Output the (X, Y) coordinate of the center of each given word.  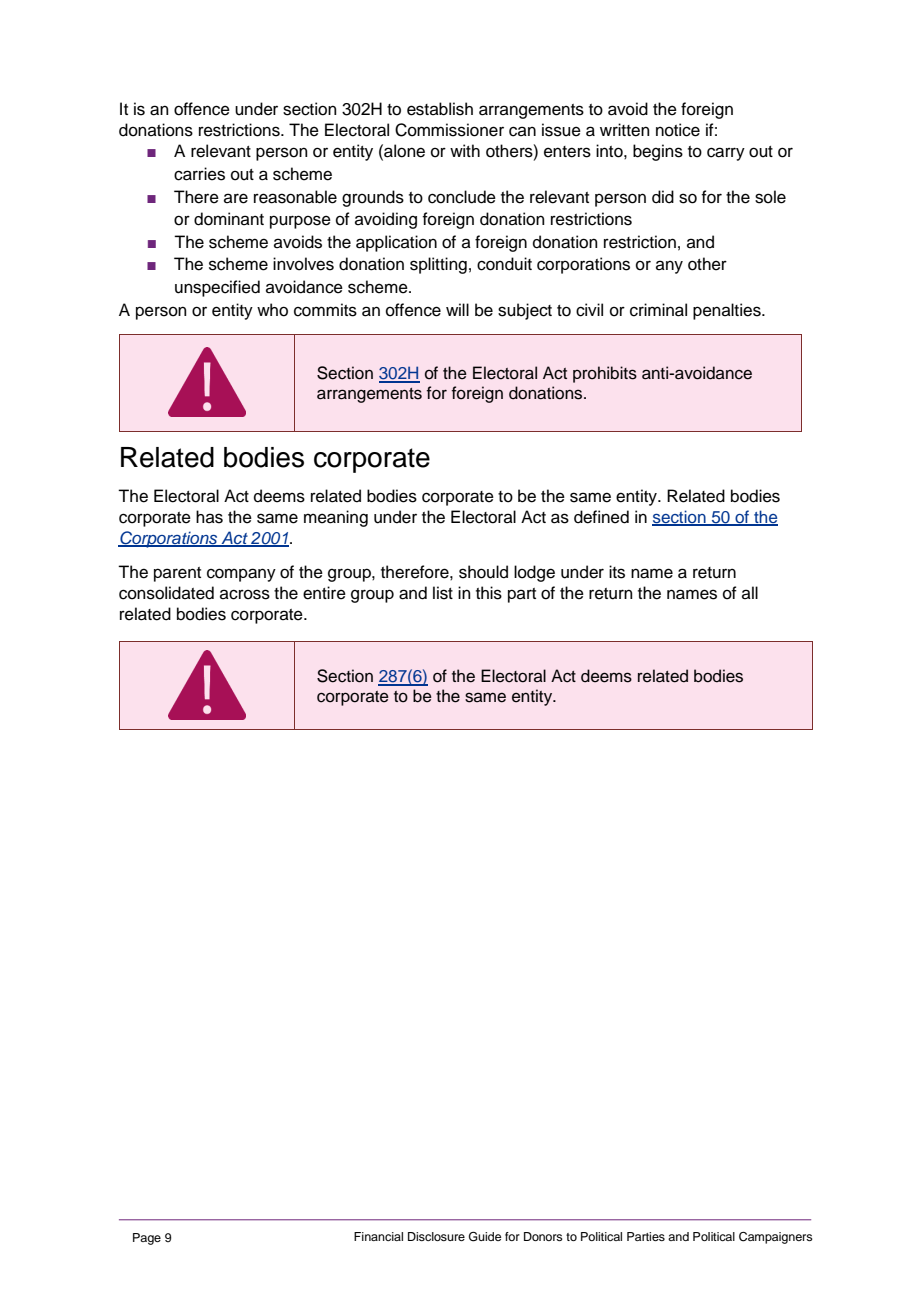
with (465, 150)
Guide (485, 1237)
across (245, 594)
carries (199, 174)
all (750, 592)
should (483, 572)
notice (678, 130)
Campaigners (776, 1238)
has (209, 517)
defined (601, 517)
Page (147, 1239)
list (443, 593)
